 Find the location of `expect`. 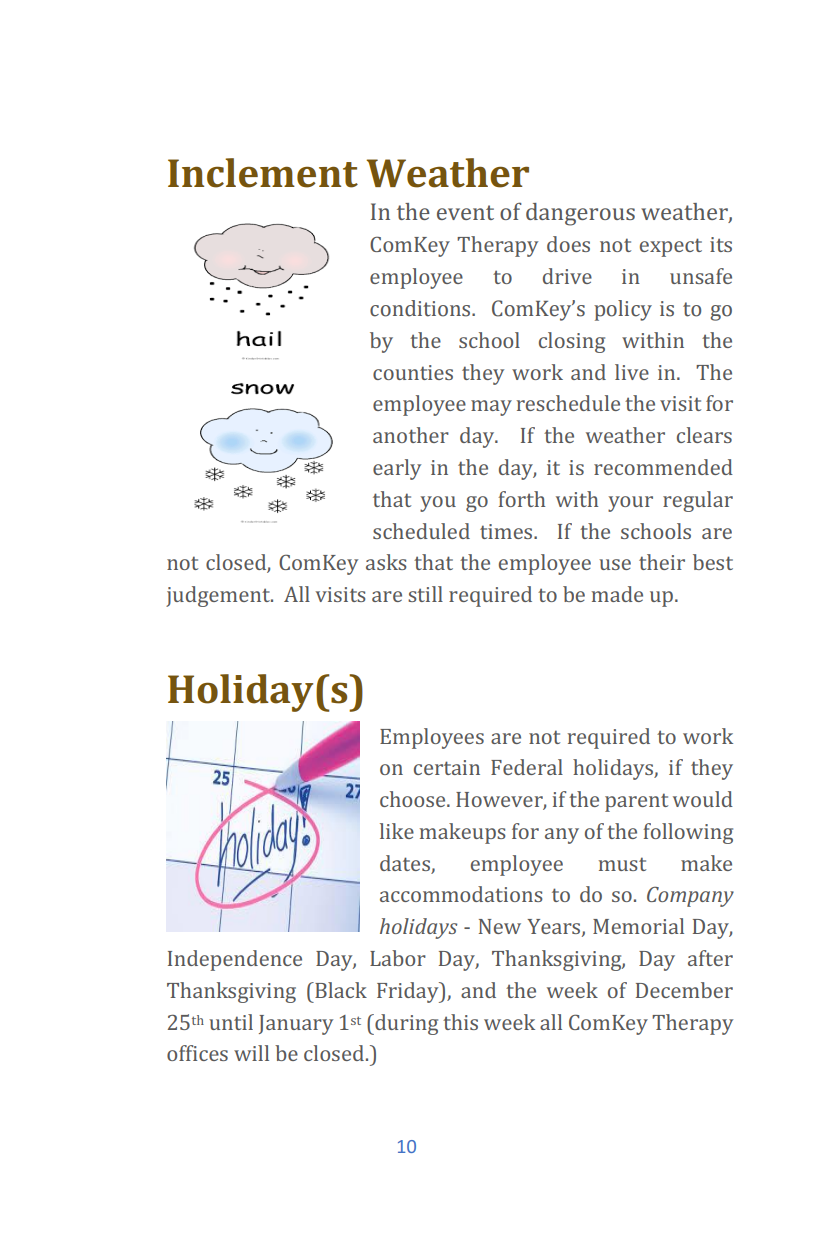

expect is located at coordinates (671, 247).
